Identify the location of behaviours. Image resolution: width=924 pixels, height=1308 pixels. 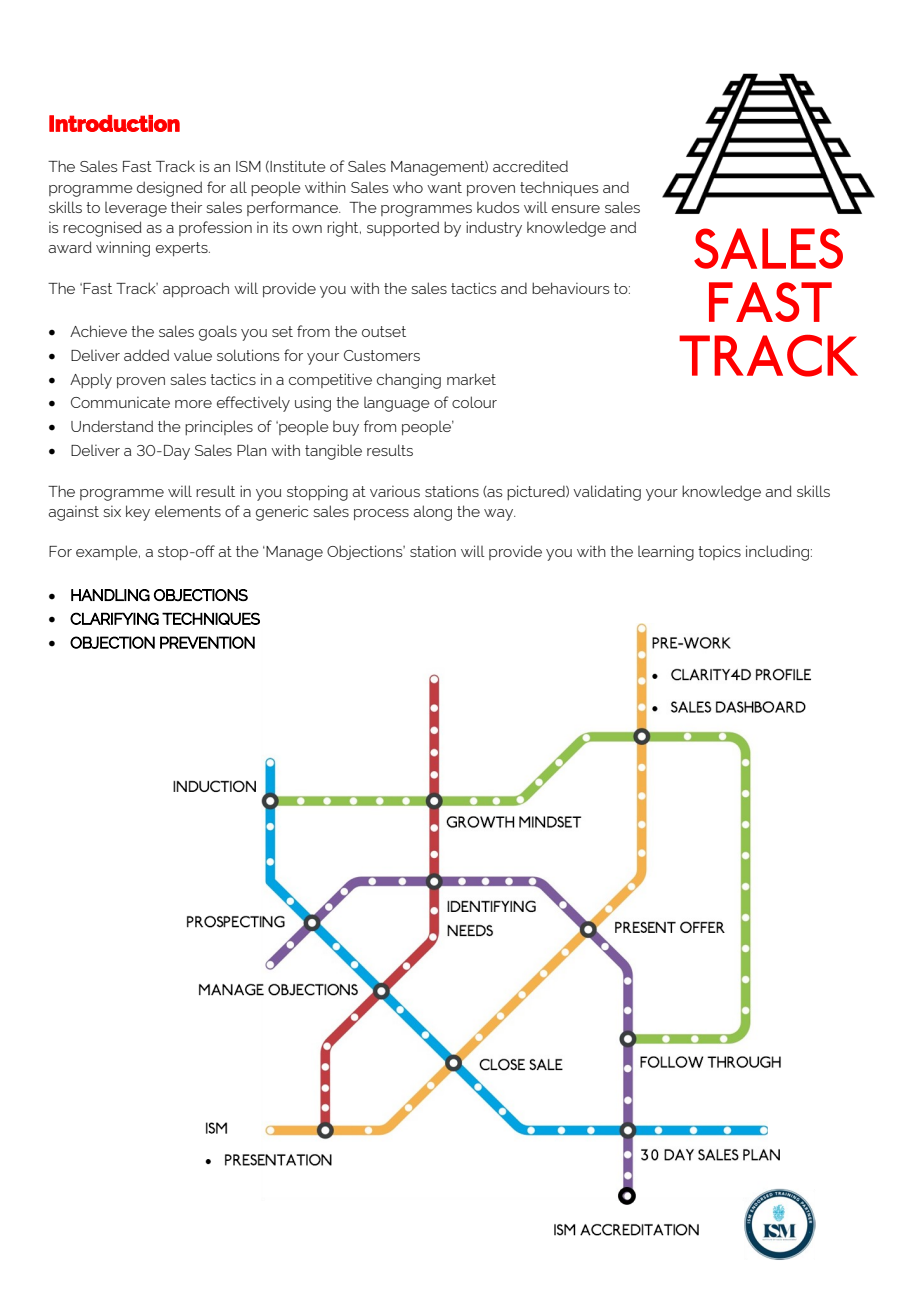
(570, 288).
